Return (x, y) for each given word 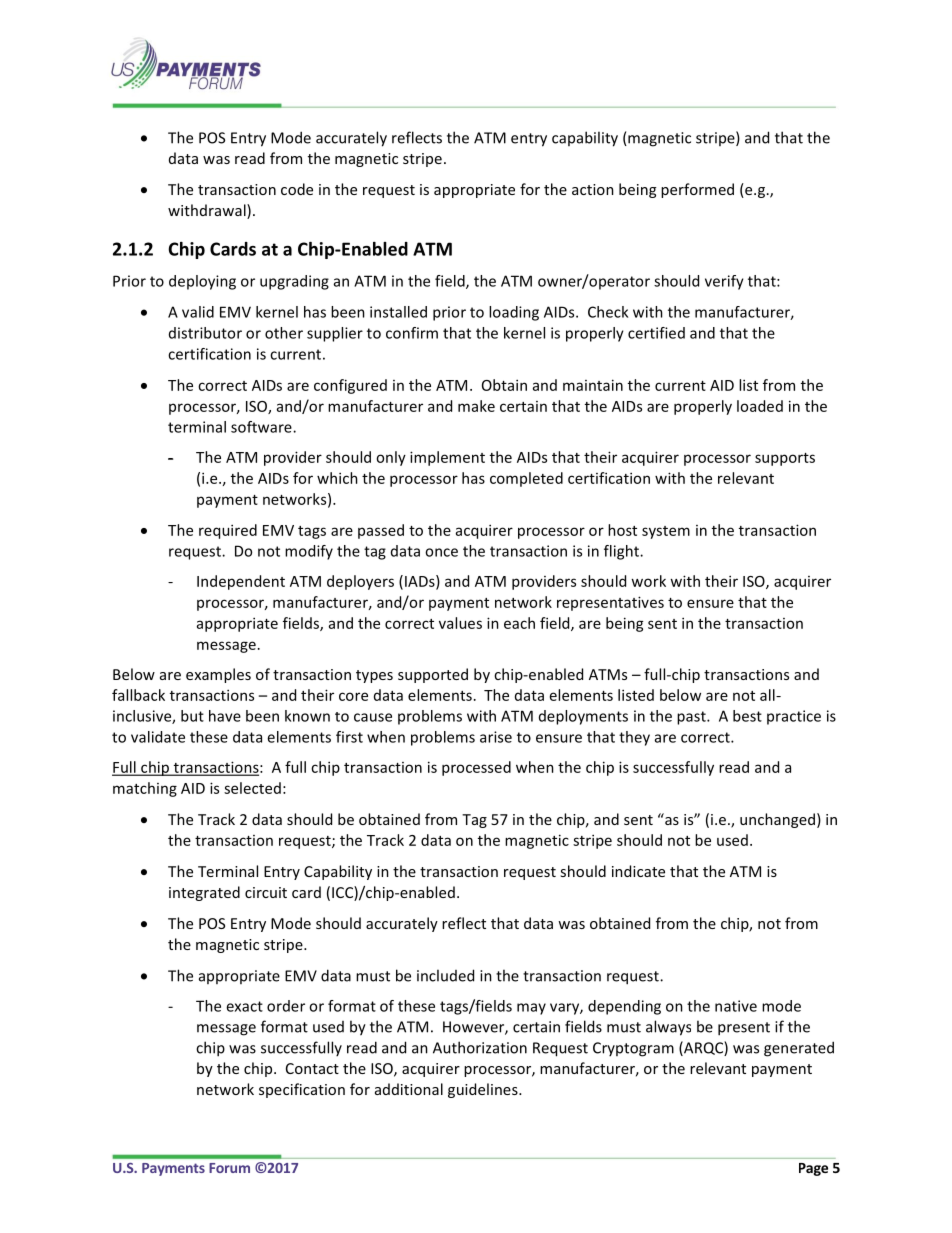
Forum (229, 1168)
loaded (760, 406)
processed (476, 768)
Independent (241, 582)
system (666, 532)
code (297, 189)
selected (252, 788)
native (736, 1006)
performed (697, 190)
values (460, 623)
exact (244, 1006)
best (747, 716)
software (262, 427)
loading (514, 313)
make (476, 406)
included (445, 975)
